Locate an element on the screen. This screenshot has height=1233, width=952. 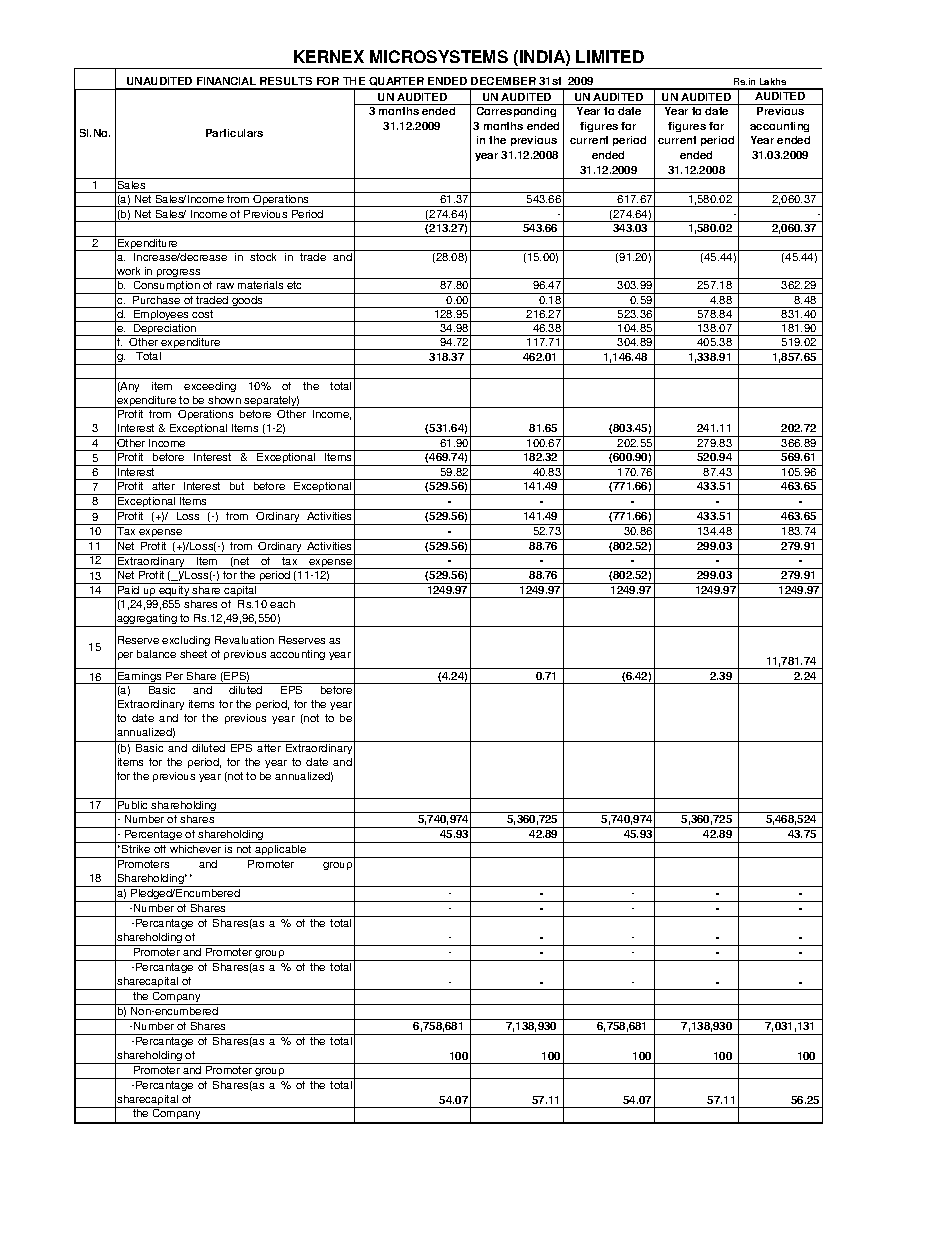
stock is located at coordinates (263, 257).
